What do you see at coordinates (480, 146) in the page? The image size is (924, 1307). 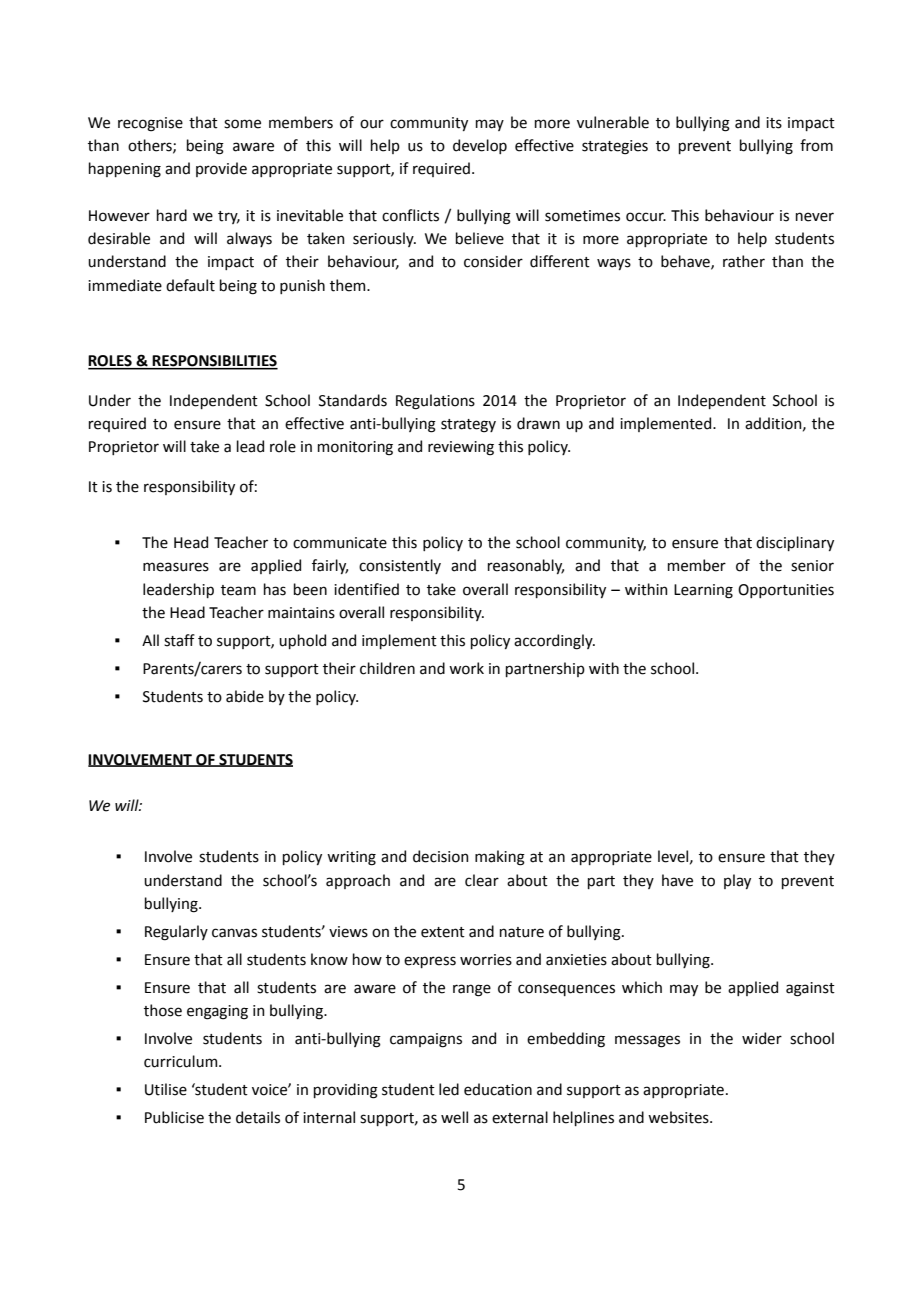 I see `develop` at bounding box center [480, 146].
